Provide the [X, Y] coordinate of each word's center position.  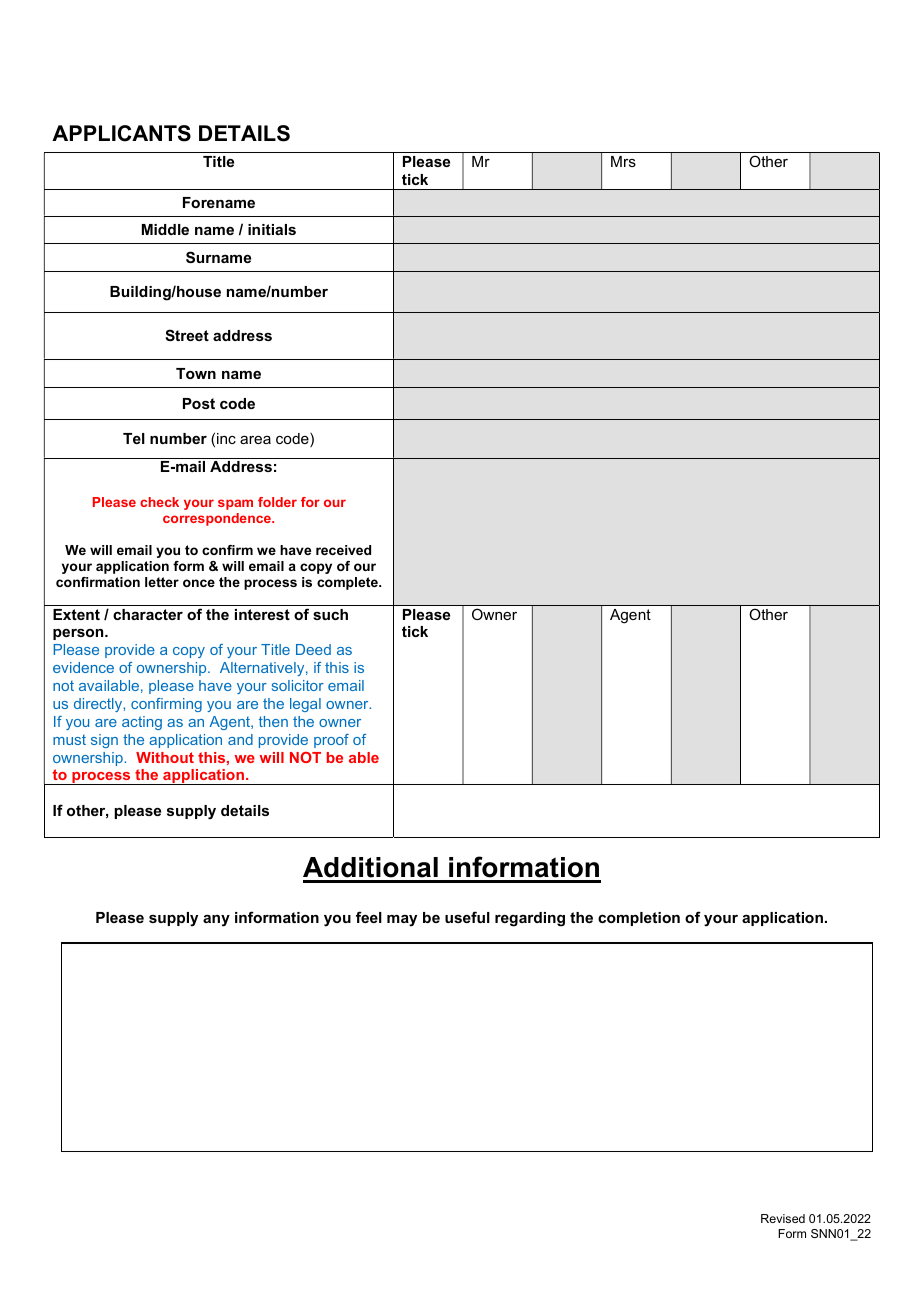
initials [272, 229]
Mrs [623, 161]
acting [142, 723]
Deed [313, 649]
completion [639, 919]
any [216, 921]
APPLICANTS [121, 133]
